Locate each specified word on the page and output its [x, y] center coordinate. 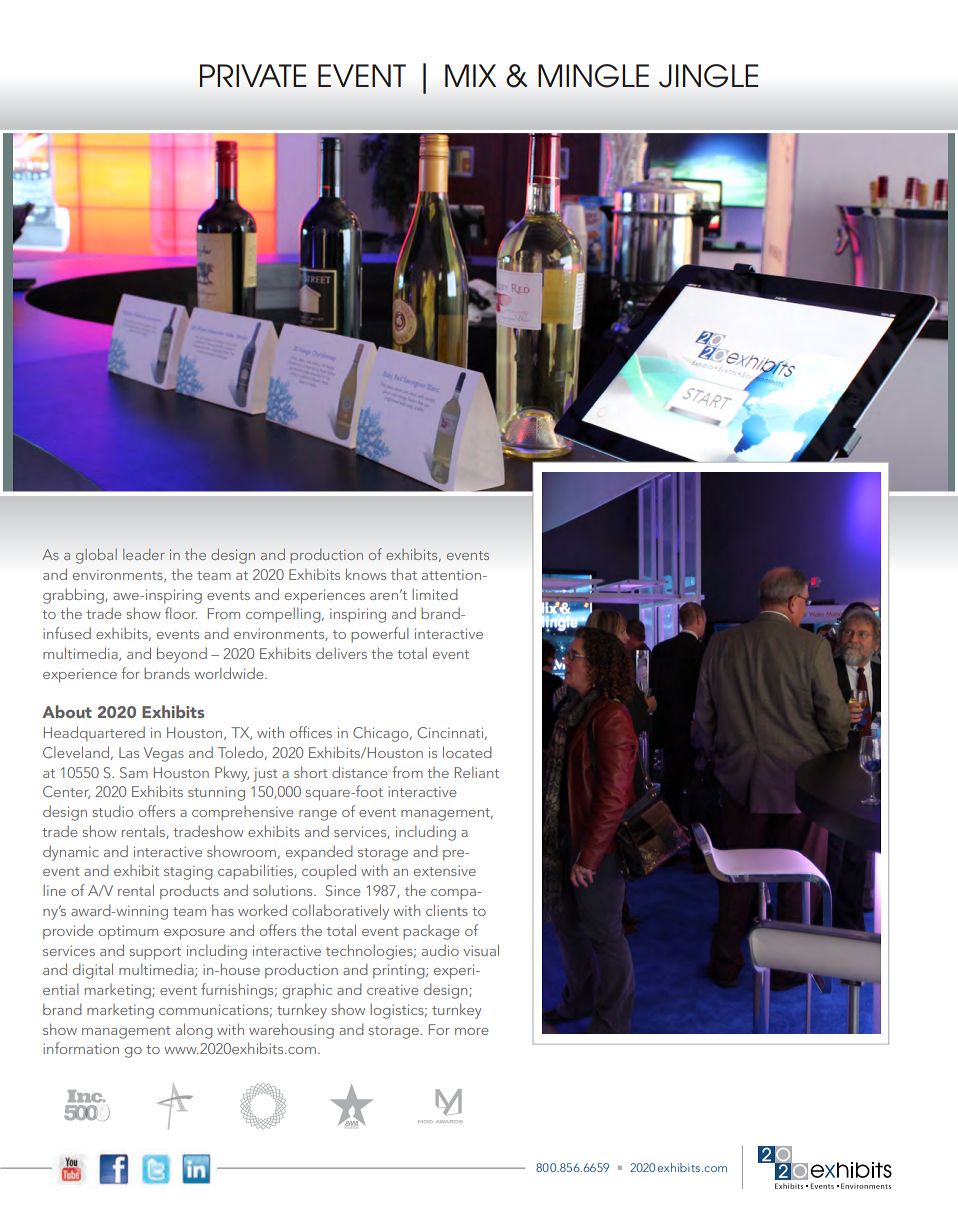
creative [392, 990]
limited [435, 594]
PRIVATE [253, 75]
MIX [470, 75]
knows [366, 574]
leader [144, 554]
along [194, 1031]
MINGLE [593, 76]
